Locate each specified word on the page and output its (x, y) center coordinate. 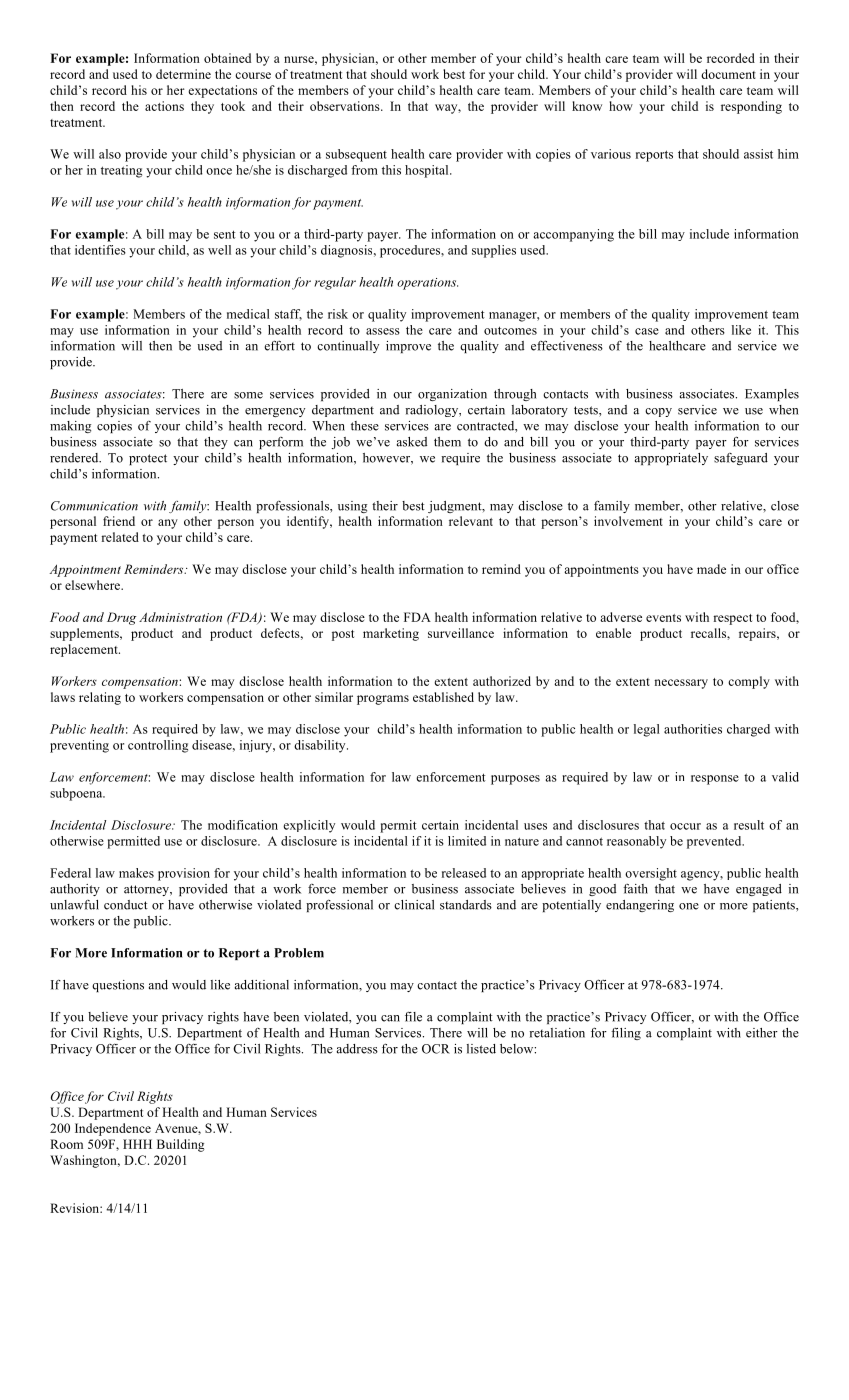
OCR (436, 1049)
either (762, 1033)
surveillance (461, 633)
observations (346, 106)
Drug (121, 618)
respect (732, 619)
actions (164, 106)
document (728, 74)
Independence (113, 1129)
